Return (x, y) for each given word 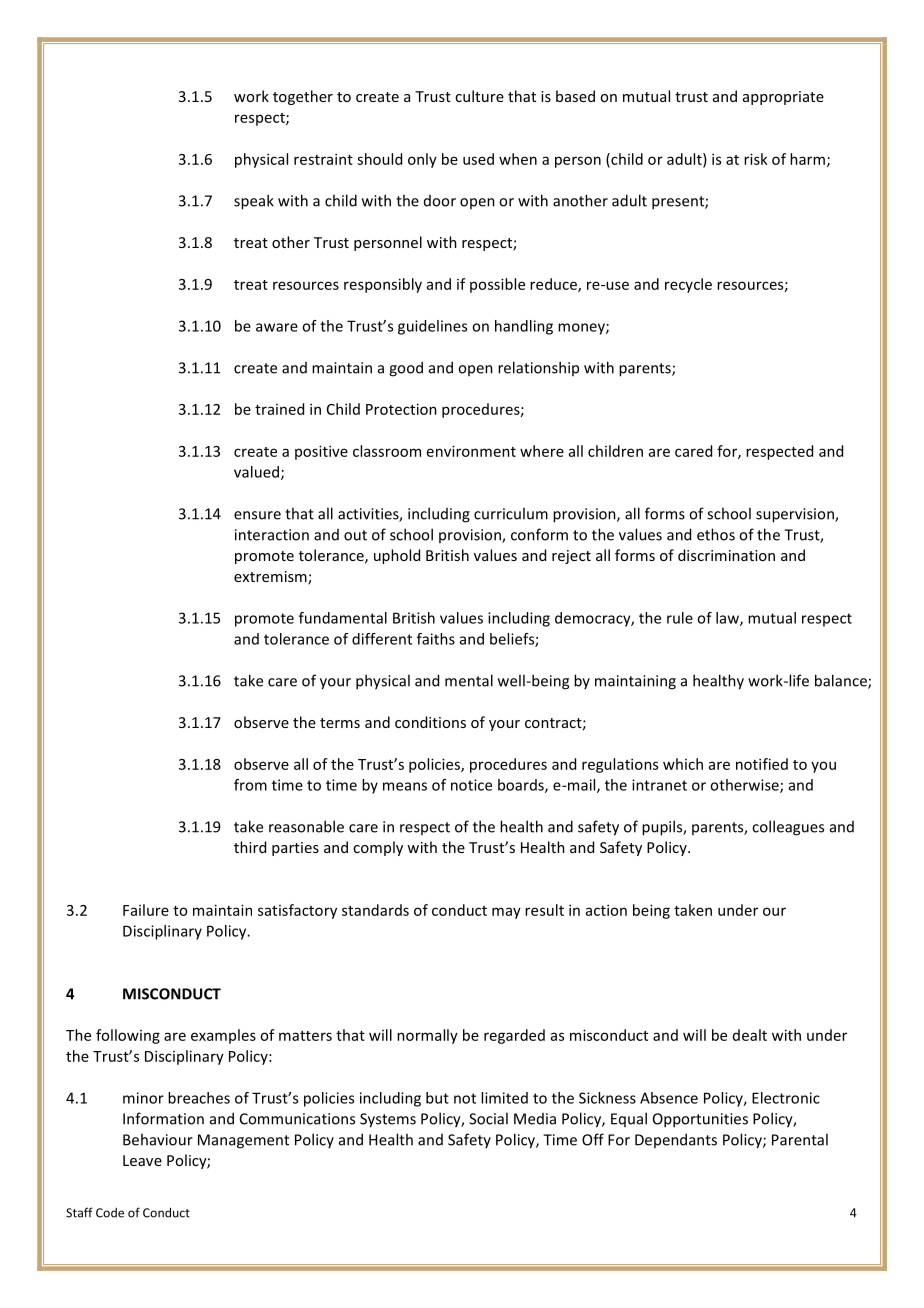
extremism (271, 578)
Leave (142, 1160)
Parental (800, 1139)
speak (254, 202)
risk (756, 159)
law (728, 619)
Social (488, 1118)
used (478, 159)
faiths (436, 639)
